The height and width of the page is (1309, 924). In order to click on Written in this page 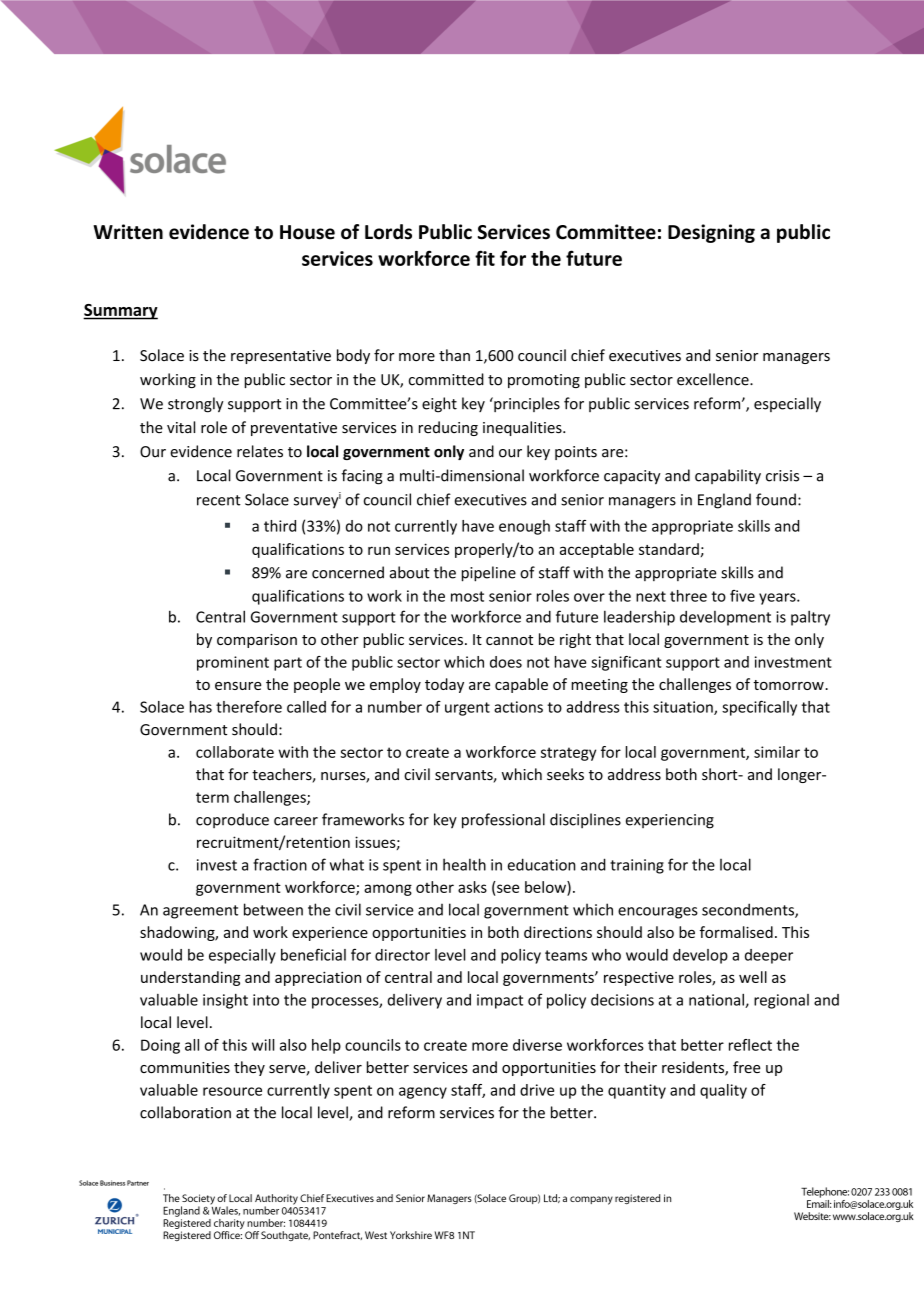, I will do `click(128, 232)`.
